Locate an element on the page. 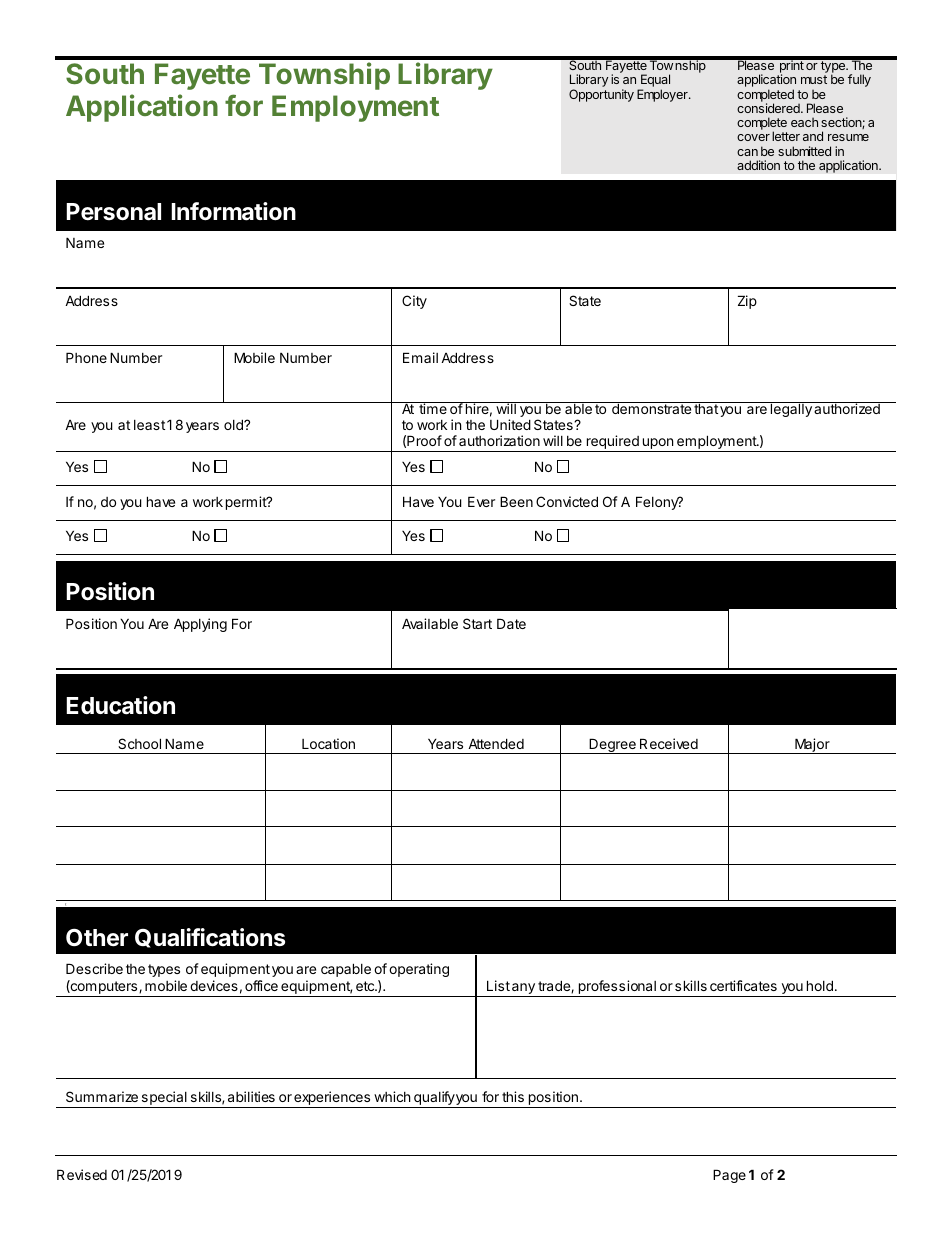 The width and height of the document is (952, 1233). Information is located at coordinates (233, 211).
